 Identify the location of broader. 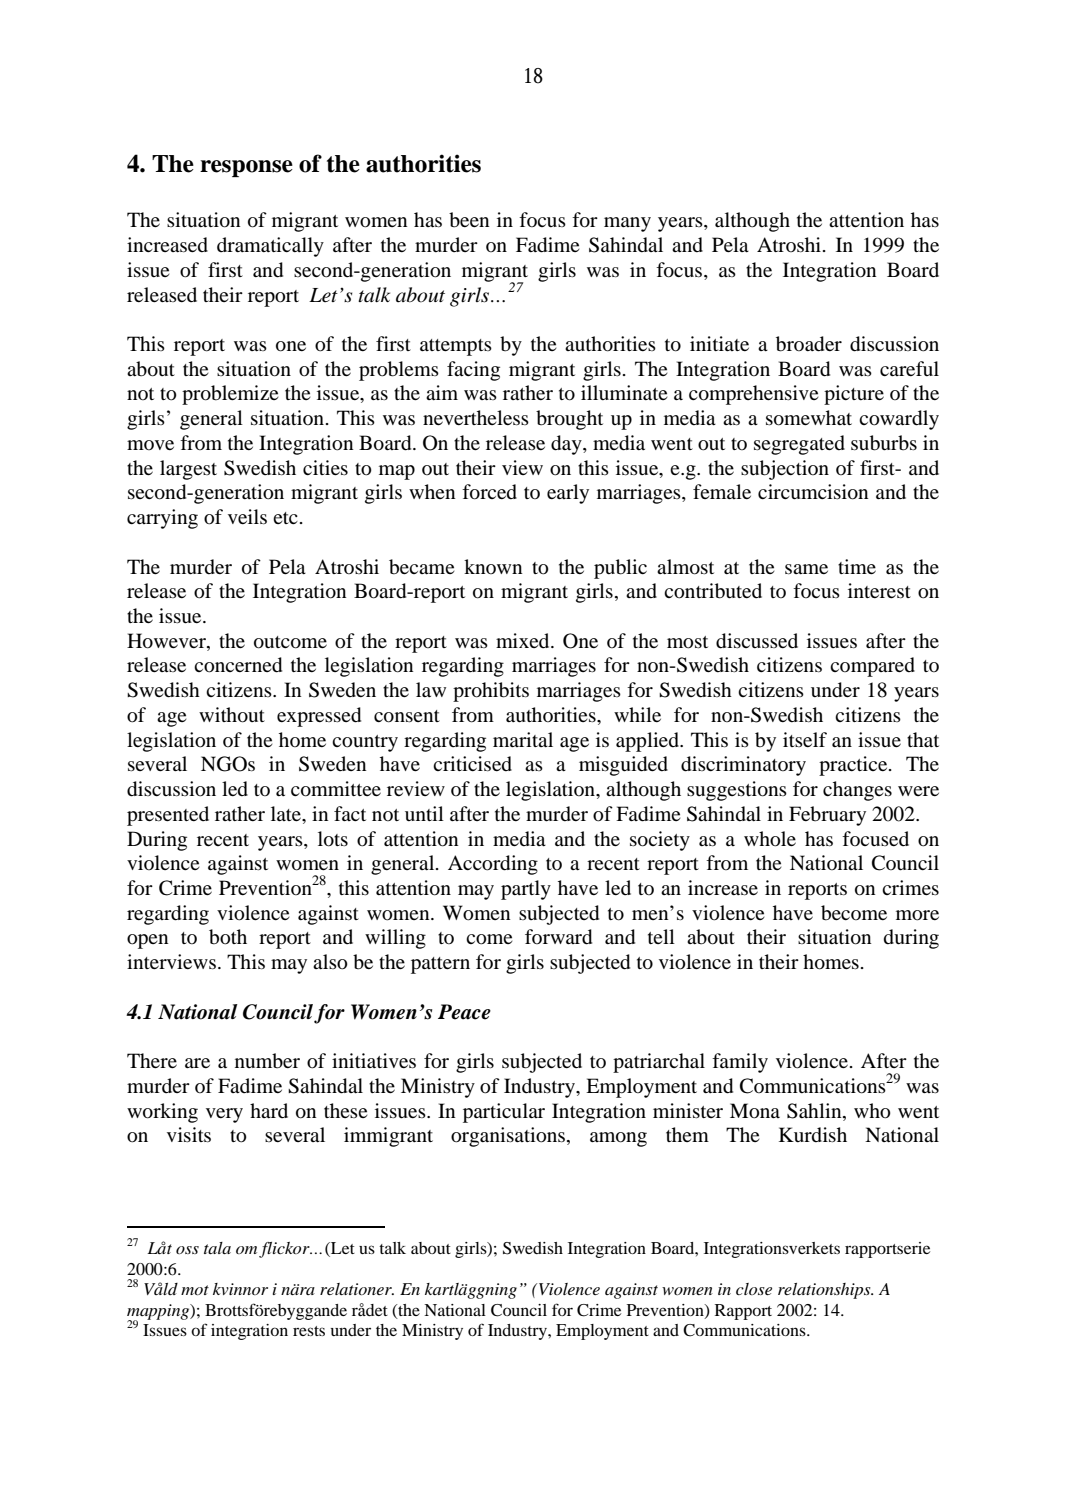
(809, 344).
